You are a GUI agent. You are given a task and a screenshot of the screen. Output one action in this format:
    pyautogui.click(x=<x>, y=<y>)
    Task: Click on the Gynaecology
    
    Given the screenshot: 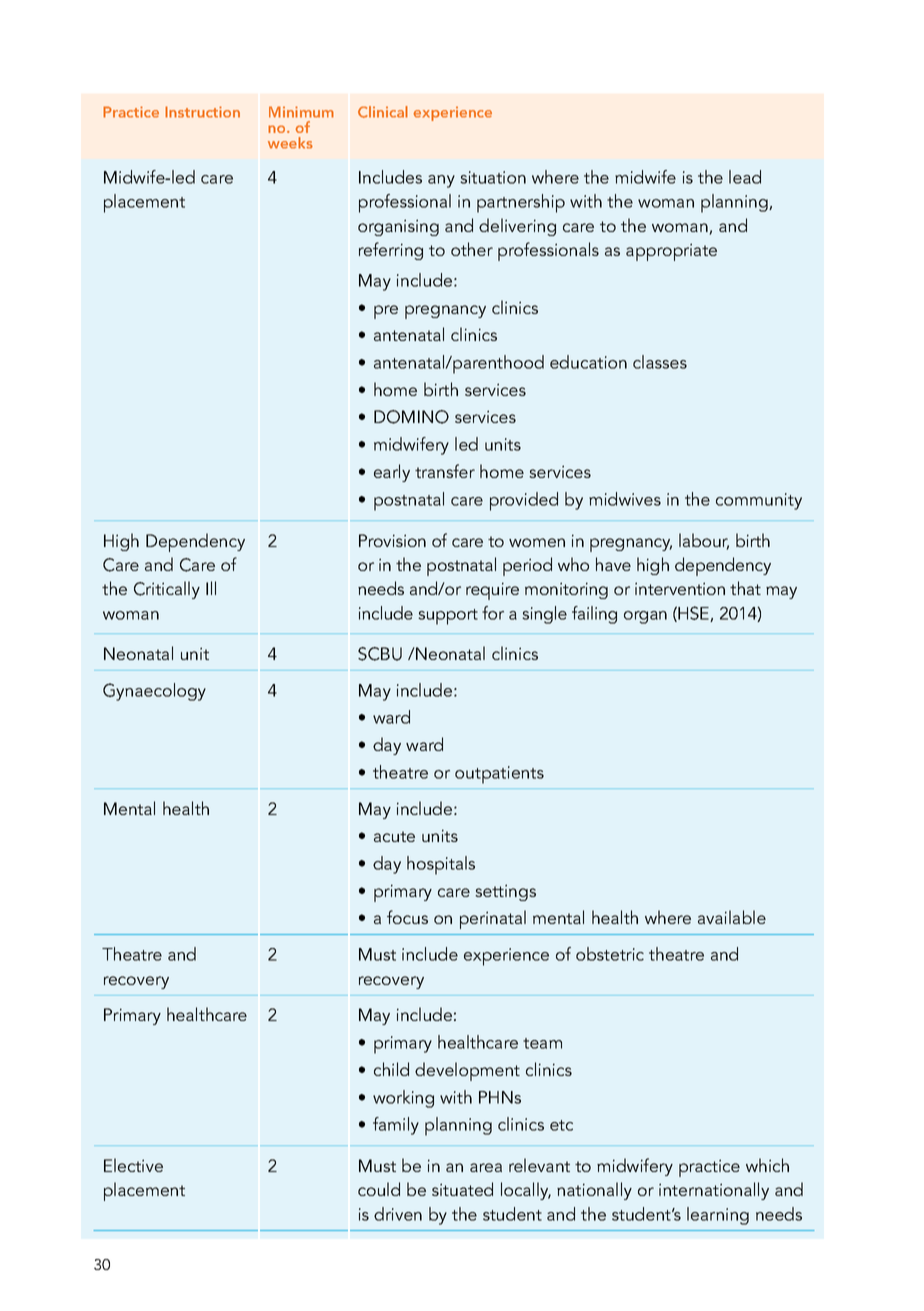 What is the action you would take?
    pyautogui.click(x=154, y=692)
